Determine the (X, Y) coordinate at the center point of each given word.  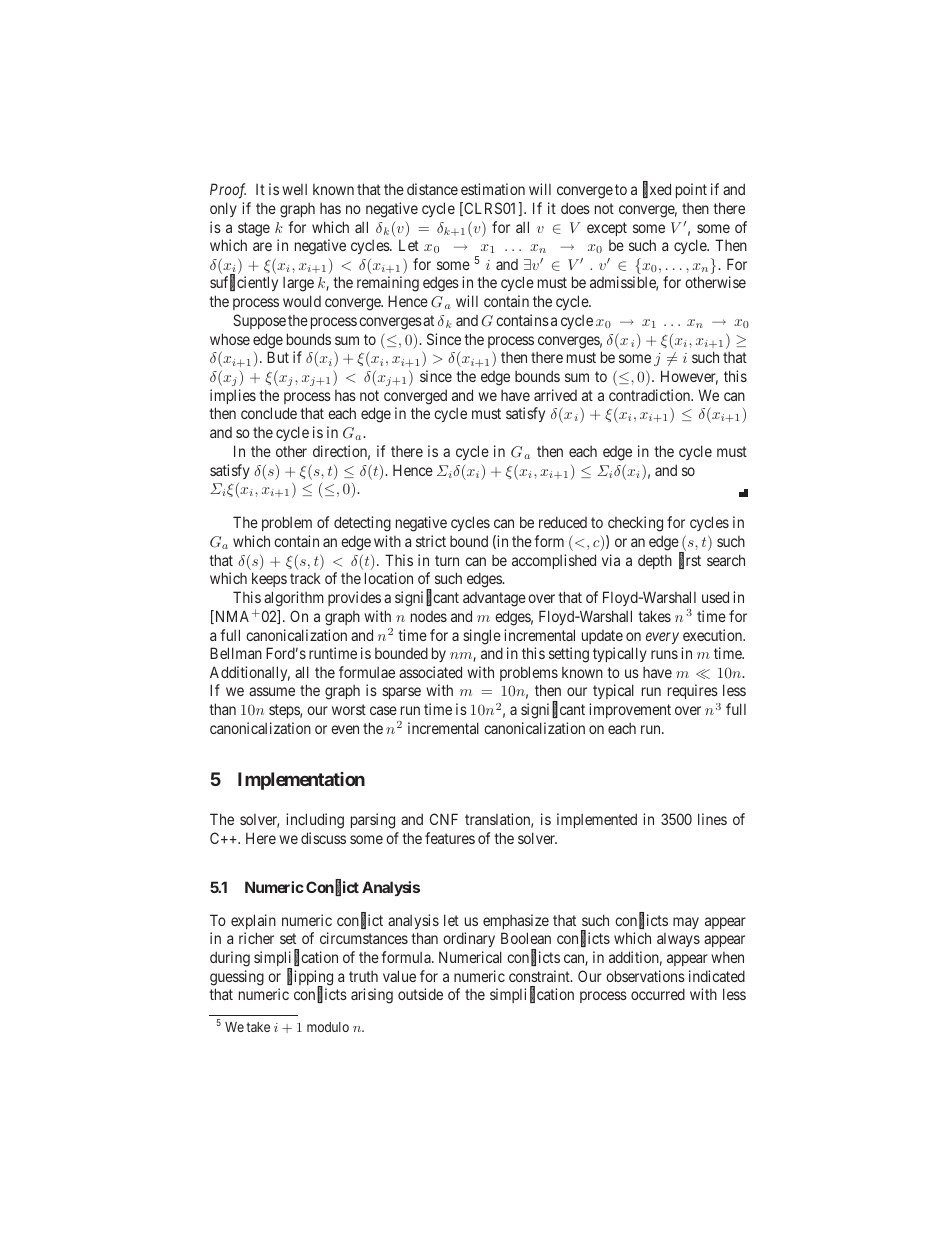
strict (431, 541)
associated (430, 672)
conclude (269, 413)
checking (635, 524)
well (294, 189)
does (575, 208)
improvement (630, 710)
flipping (310, 978)
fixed (657, 190)
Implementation (301, 781)
